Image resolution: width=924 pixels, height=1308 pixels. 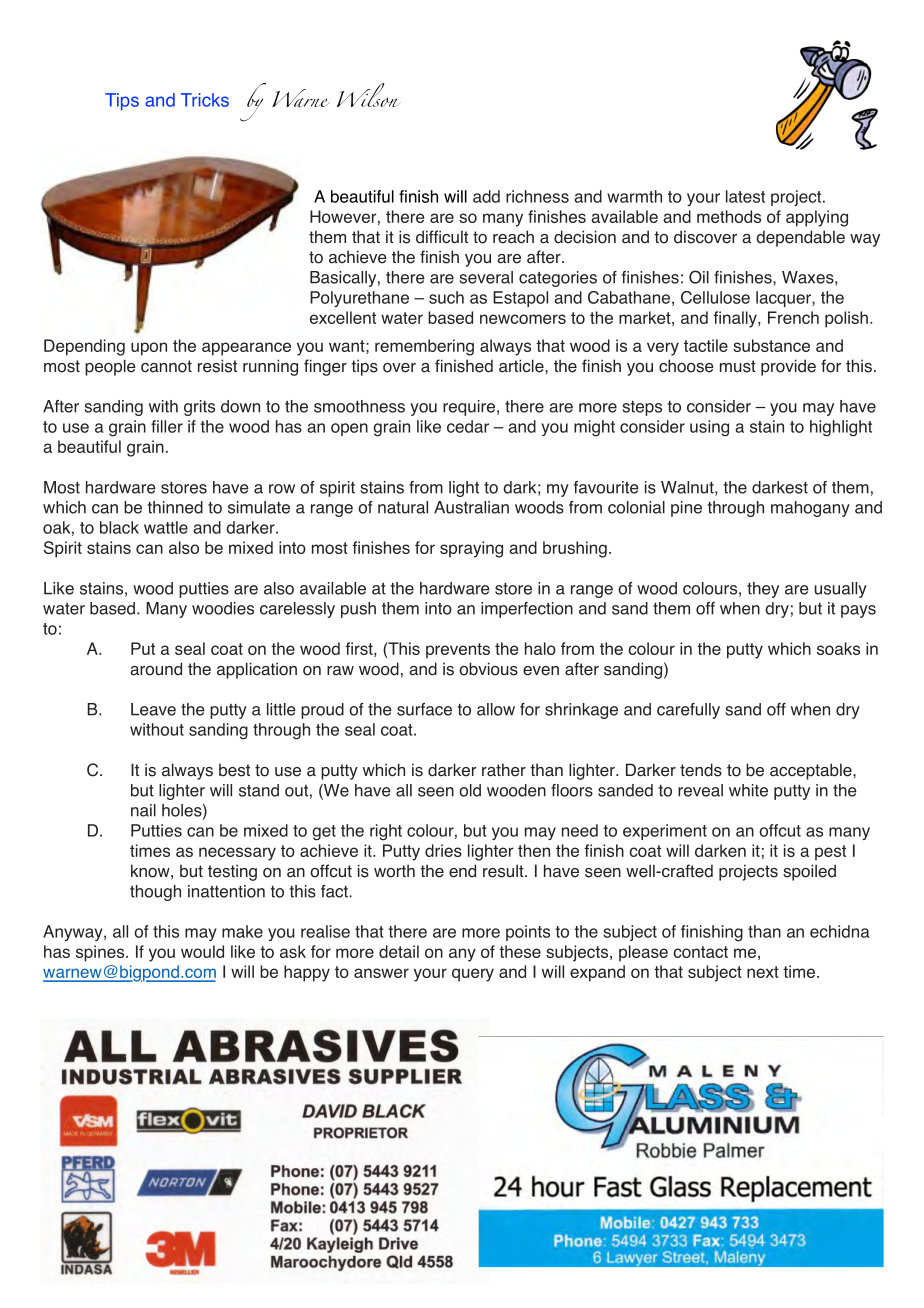 I want to click on Tricks, so click(x=205, y=100).
